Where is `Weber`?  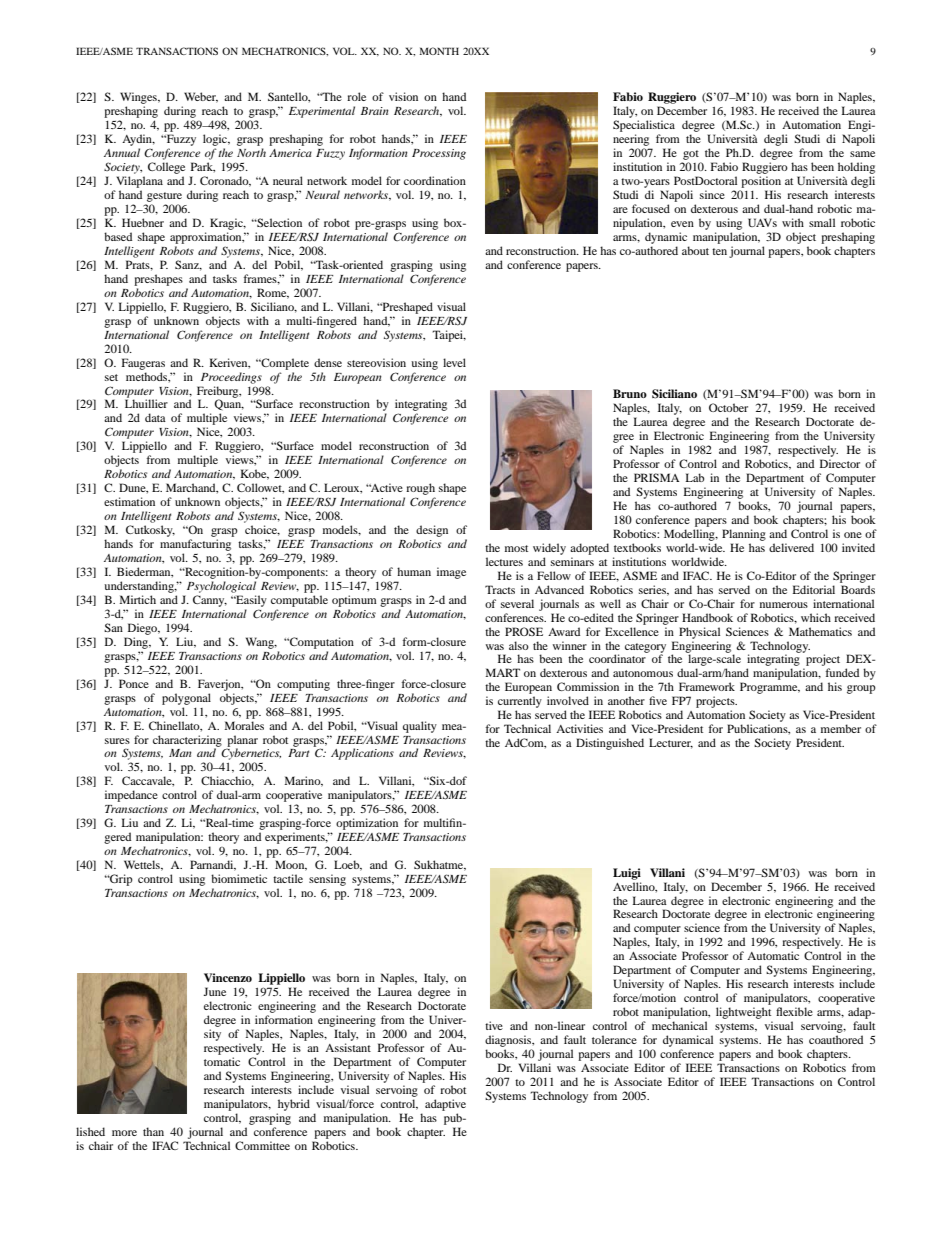
Weber is located at coordinates (201, 97).
